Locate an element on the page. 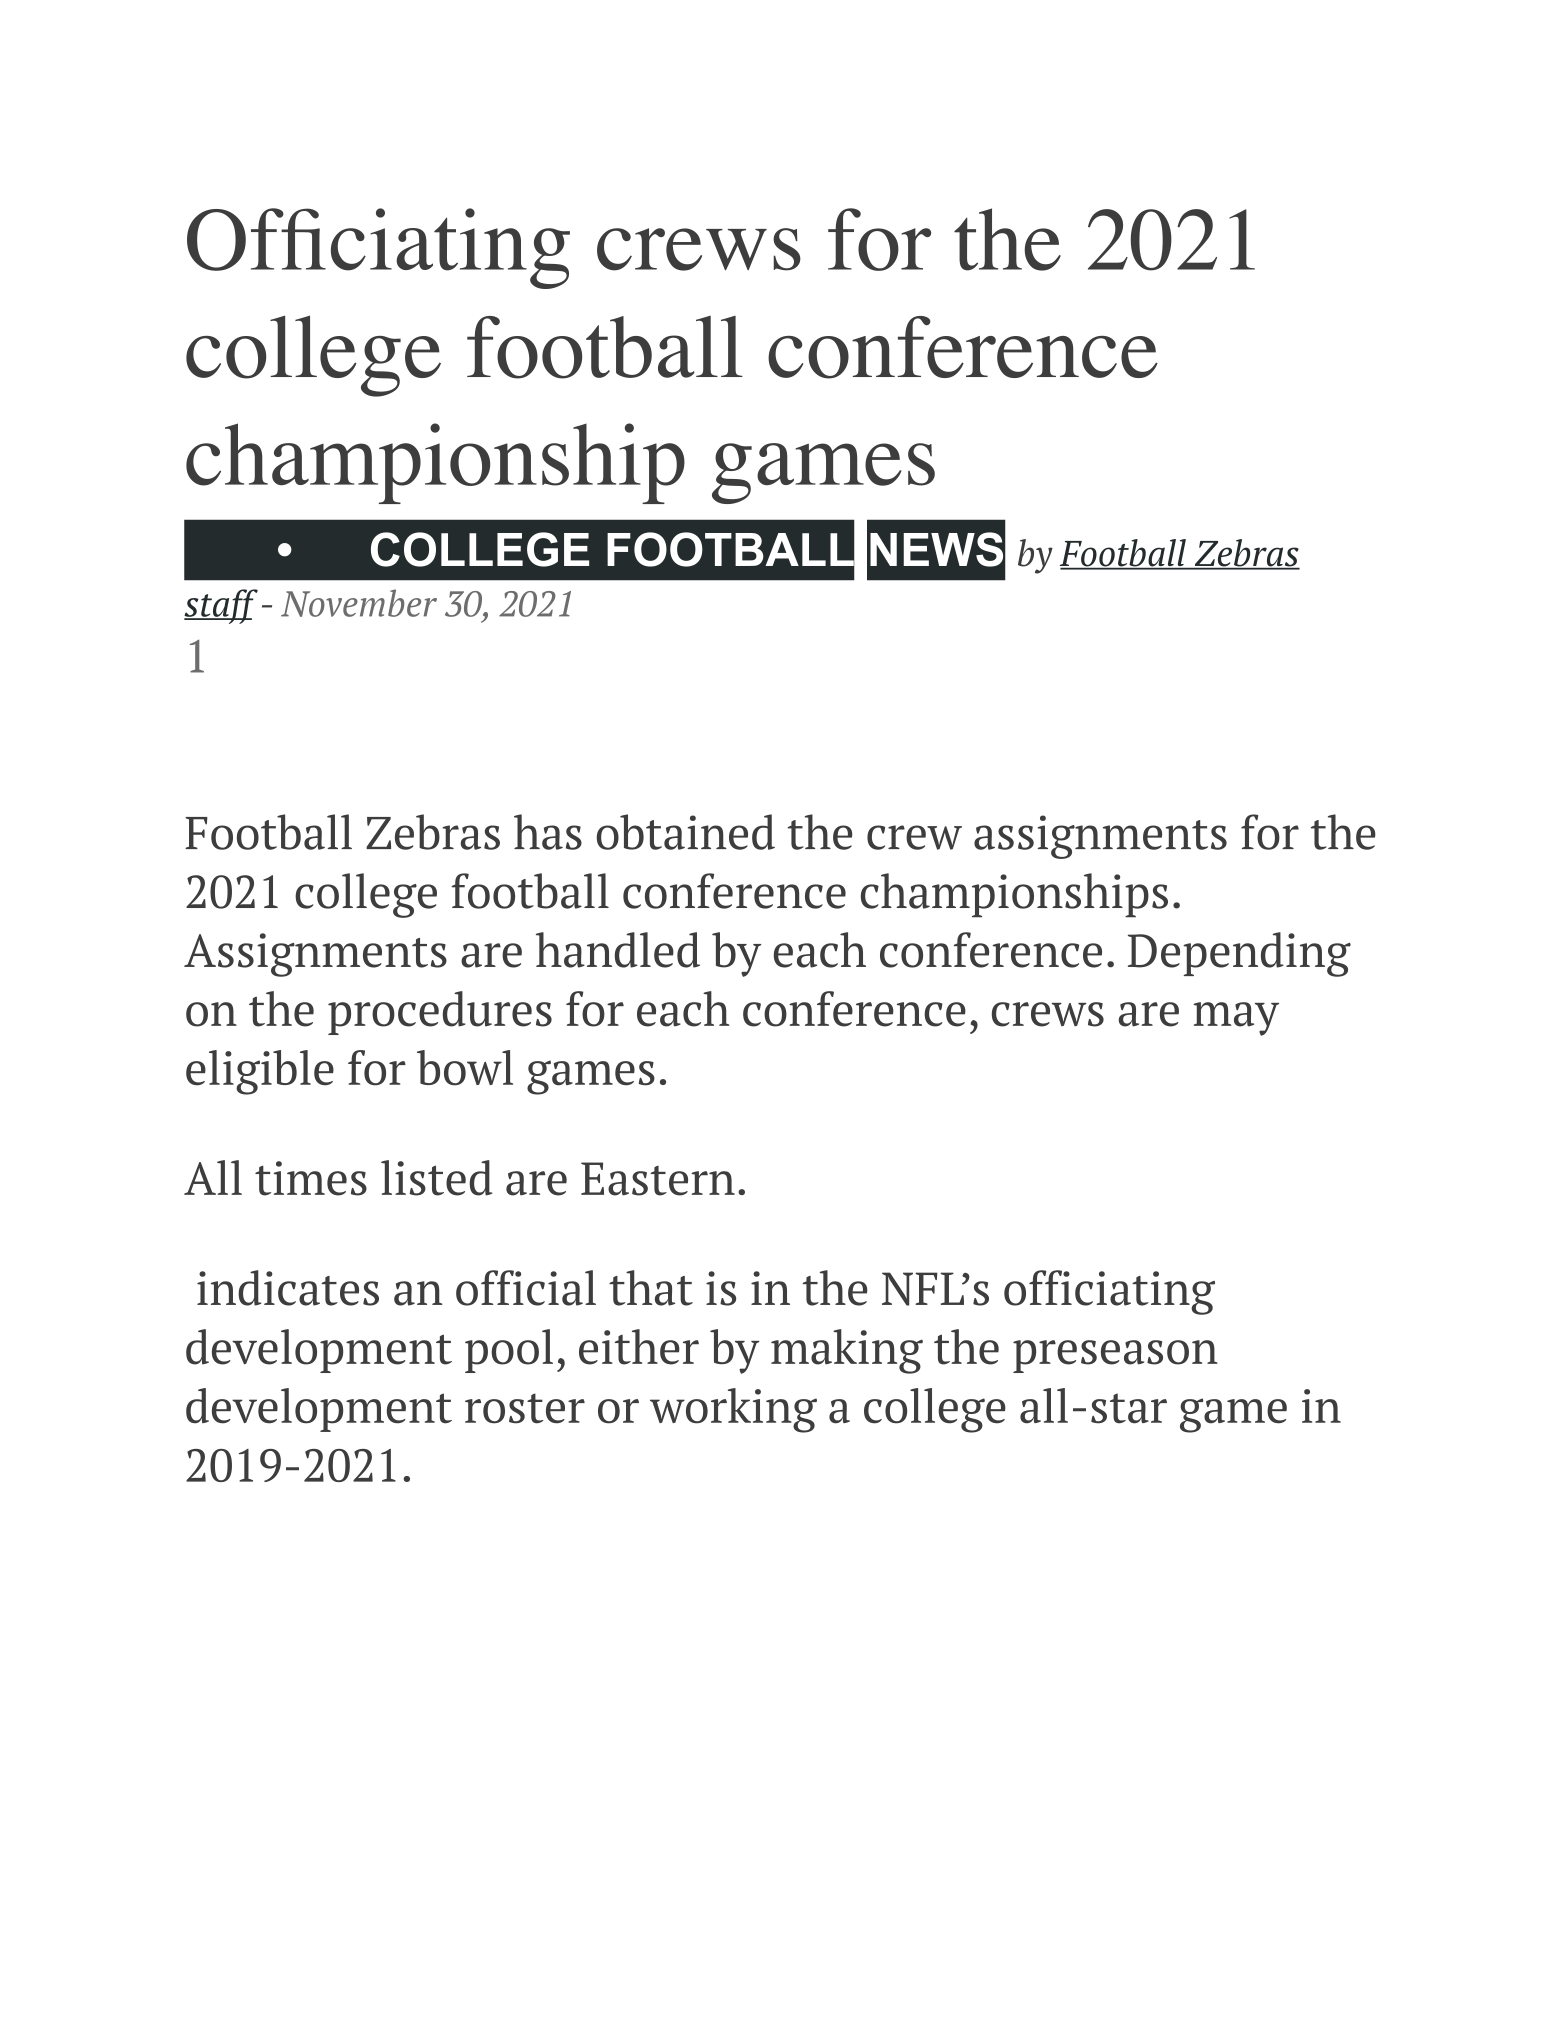 The height and width of the document is (2028, 1567). staff is located at coordinates (221, 606).
